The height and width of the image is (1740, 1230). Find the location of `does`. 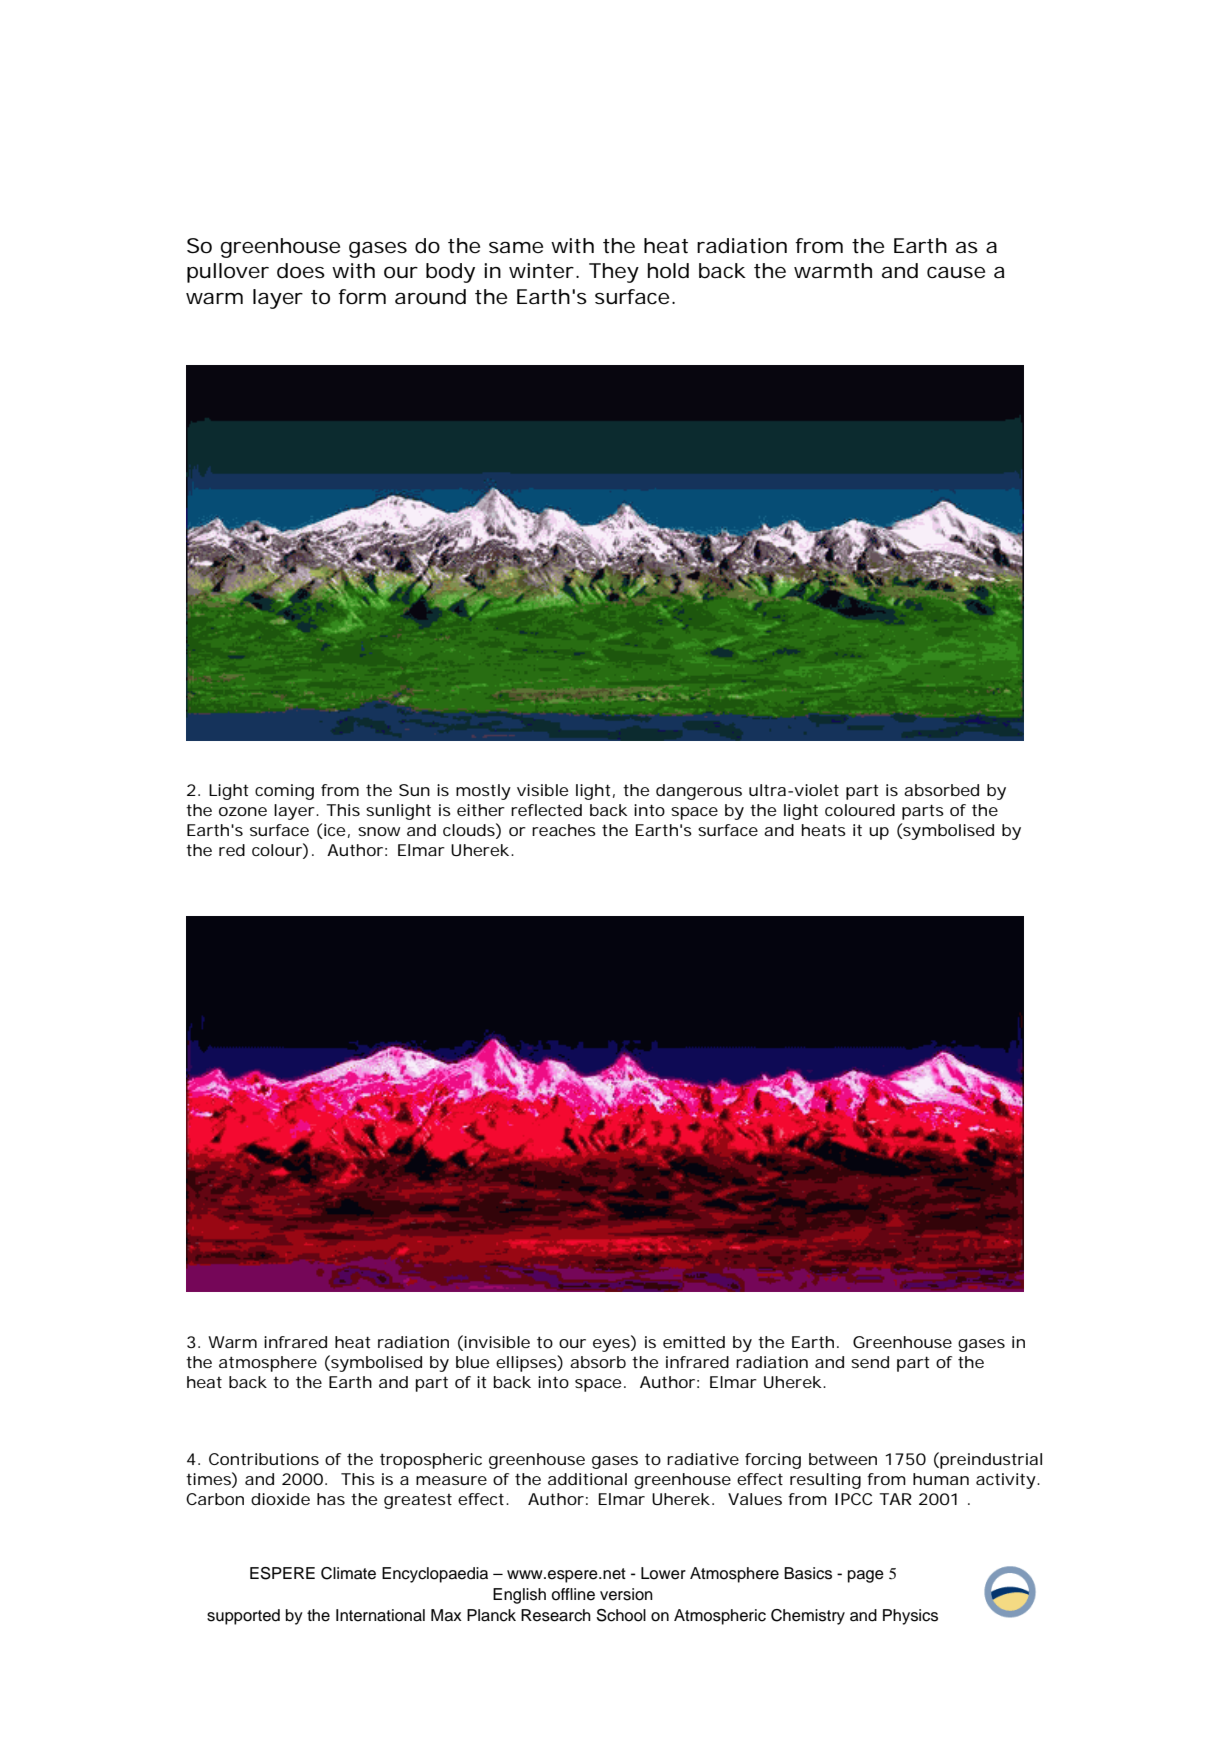

does is located at coordinates (301, 271).
